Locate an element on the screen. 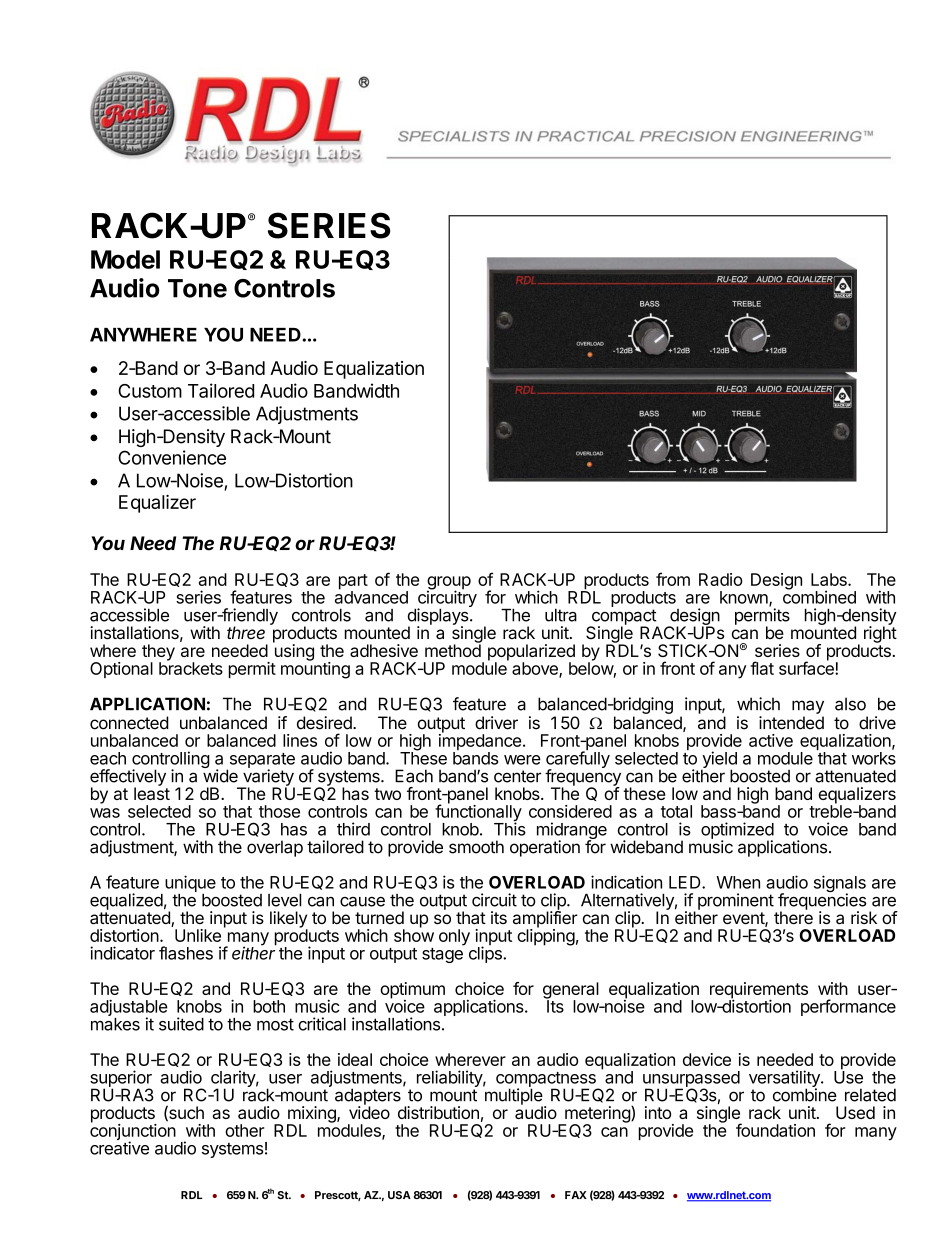  impedance is located at coordinates (480, 742).
